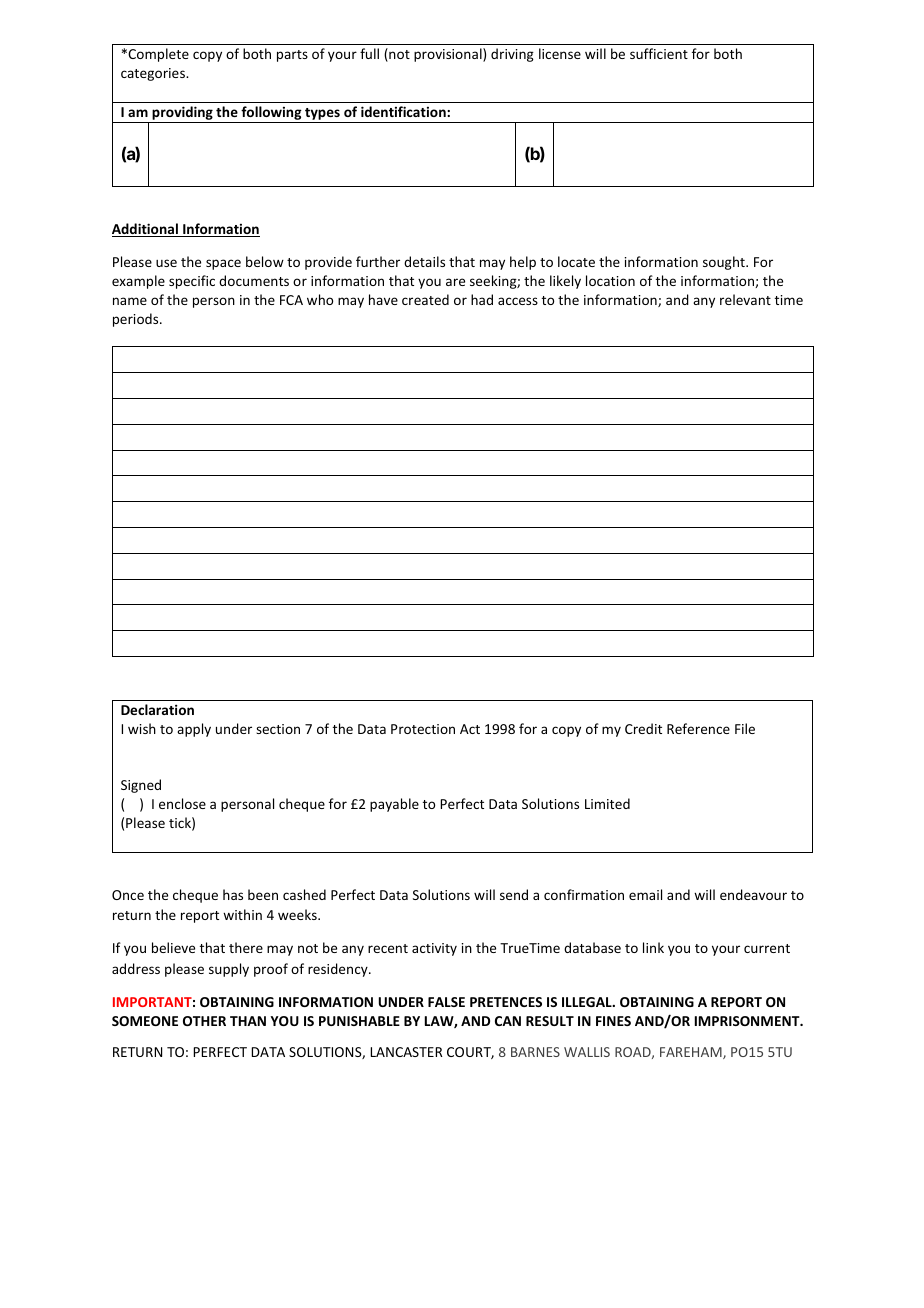 Image resolution: width=924 pixels, height=1308 pixels. Describe the element at coordinates (659, 53) in the image. I see `sufficient` at that location.
